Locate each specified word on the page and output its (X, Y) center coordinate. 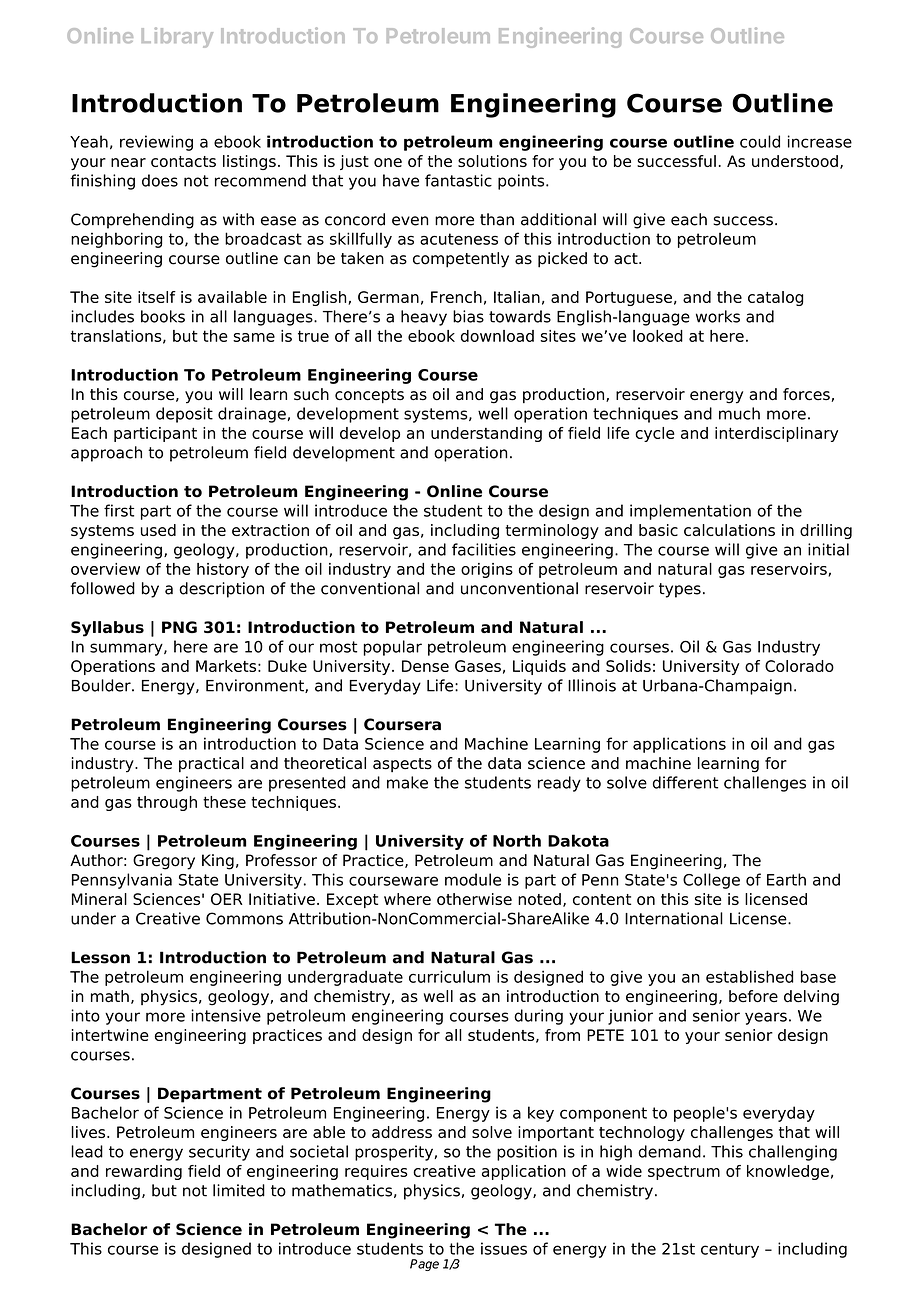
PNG (179, 627)
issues (504, 1248)
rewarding (144, 1172)
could (760, 141)
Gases (478, 666)
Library (177, 37)
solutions (492, 161)
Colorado (799, 666)
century (730, 1250)
